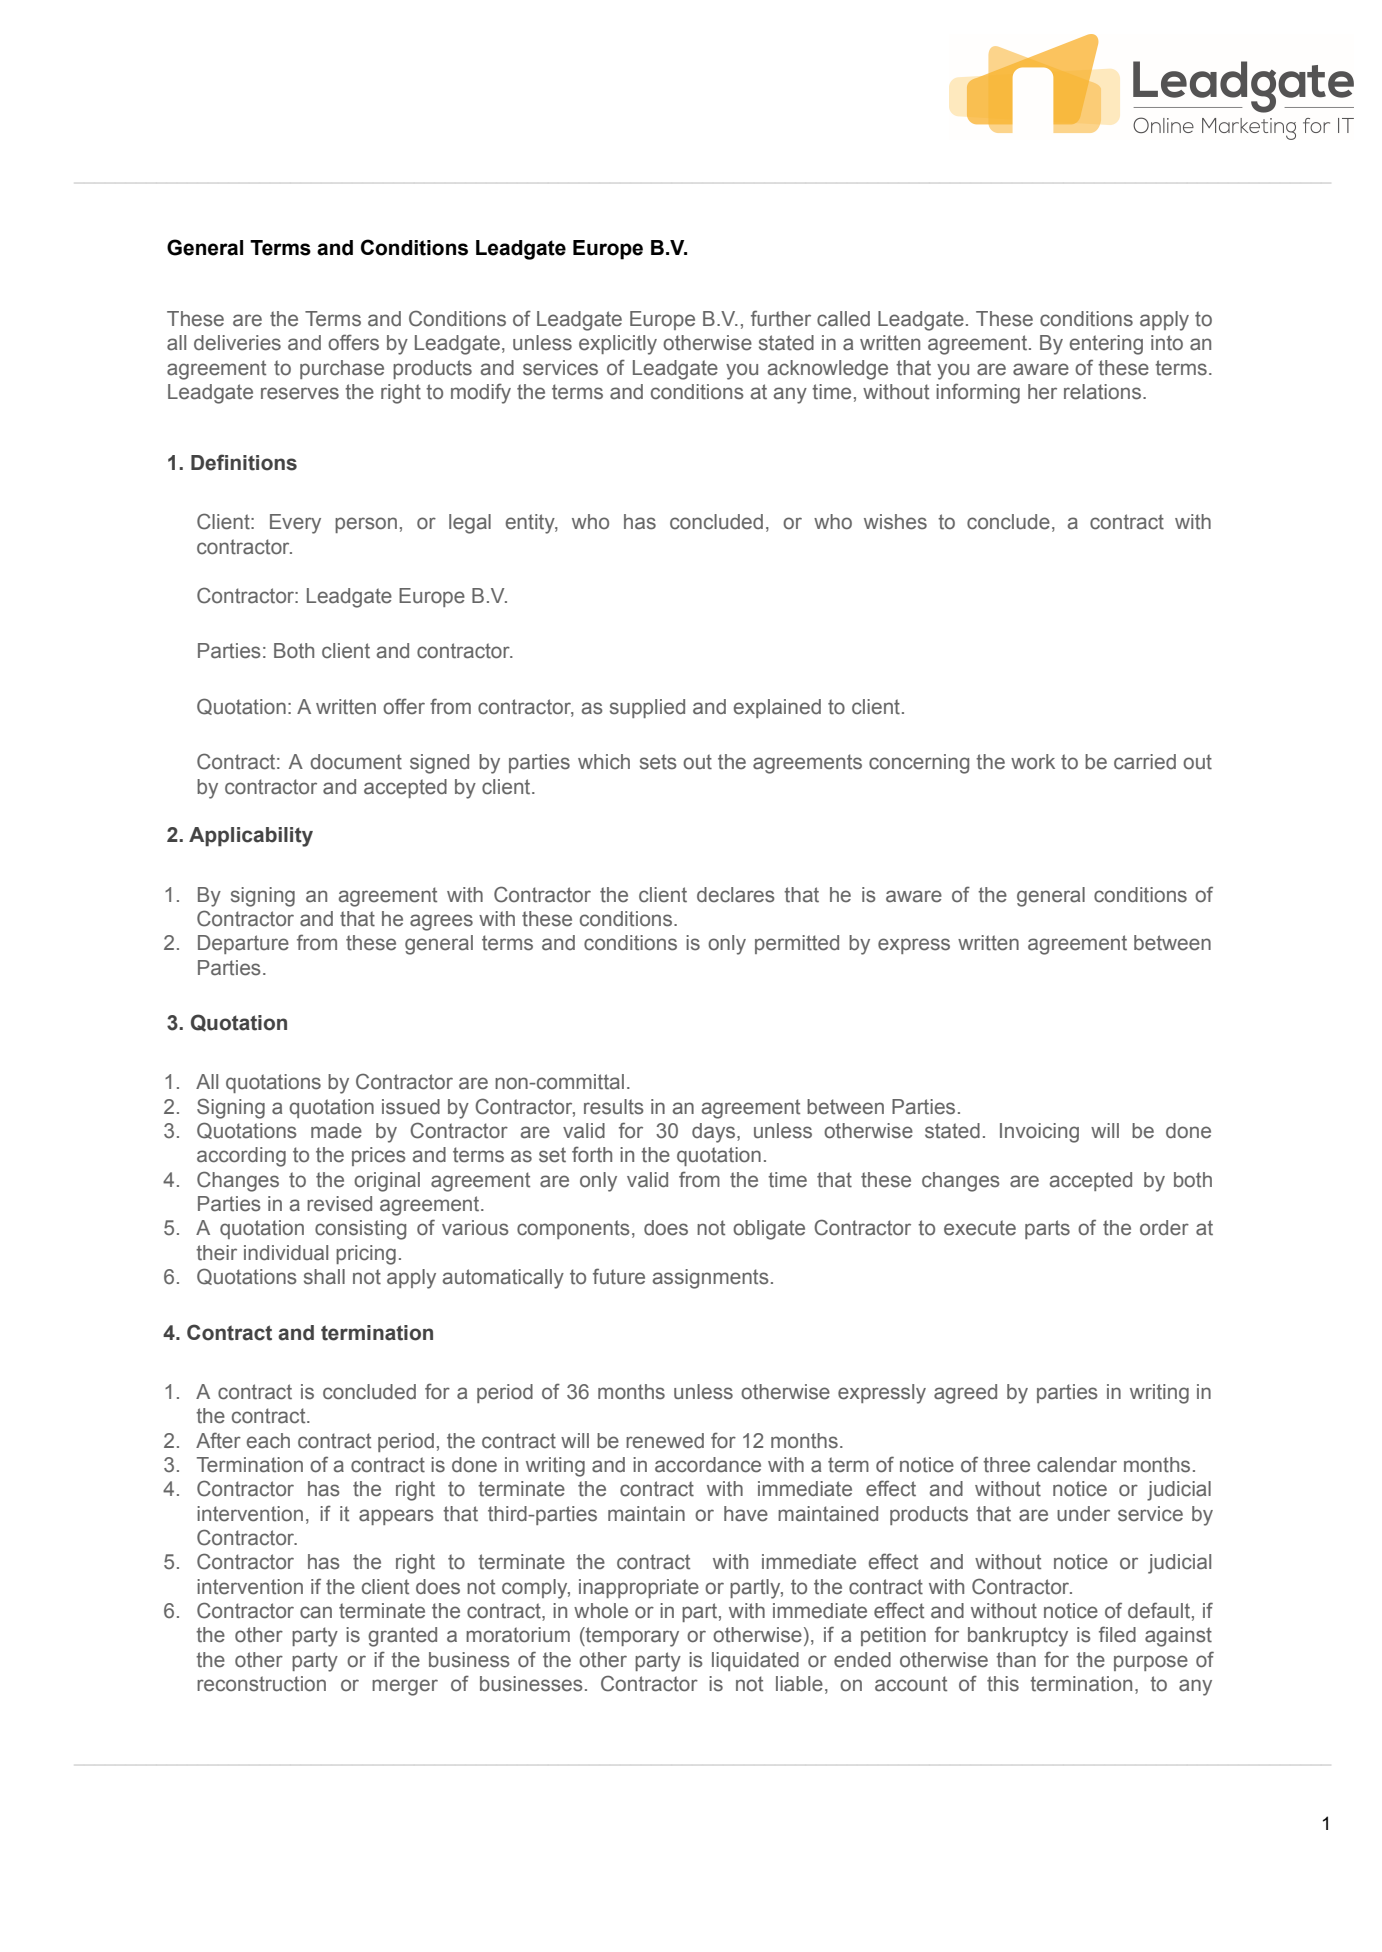  What do you see at coordinates (316, 1612) in the screenshot?
I see `can` at bounding box center [316, 1612].
